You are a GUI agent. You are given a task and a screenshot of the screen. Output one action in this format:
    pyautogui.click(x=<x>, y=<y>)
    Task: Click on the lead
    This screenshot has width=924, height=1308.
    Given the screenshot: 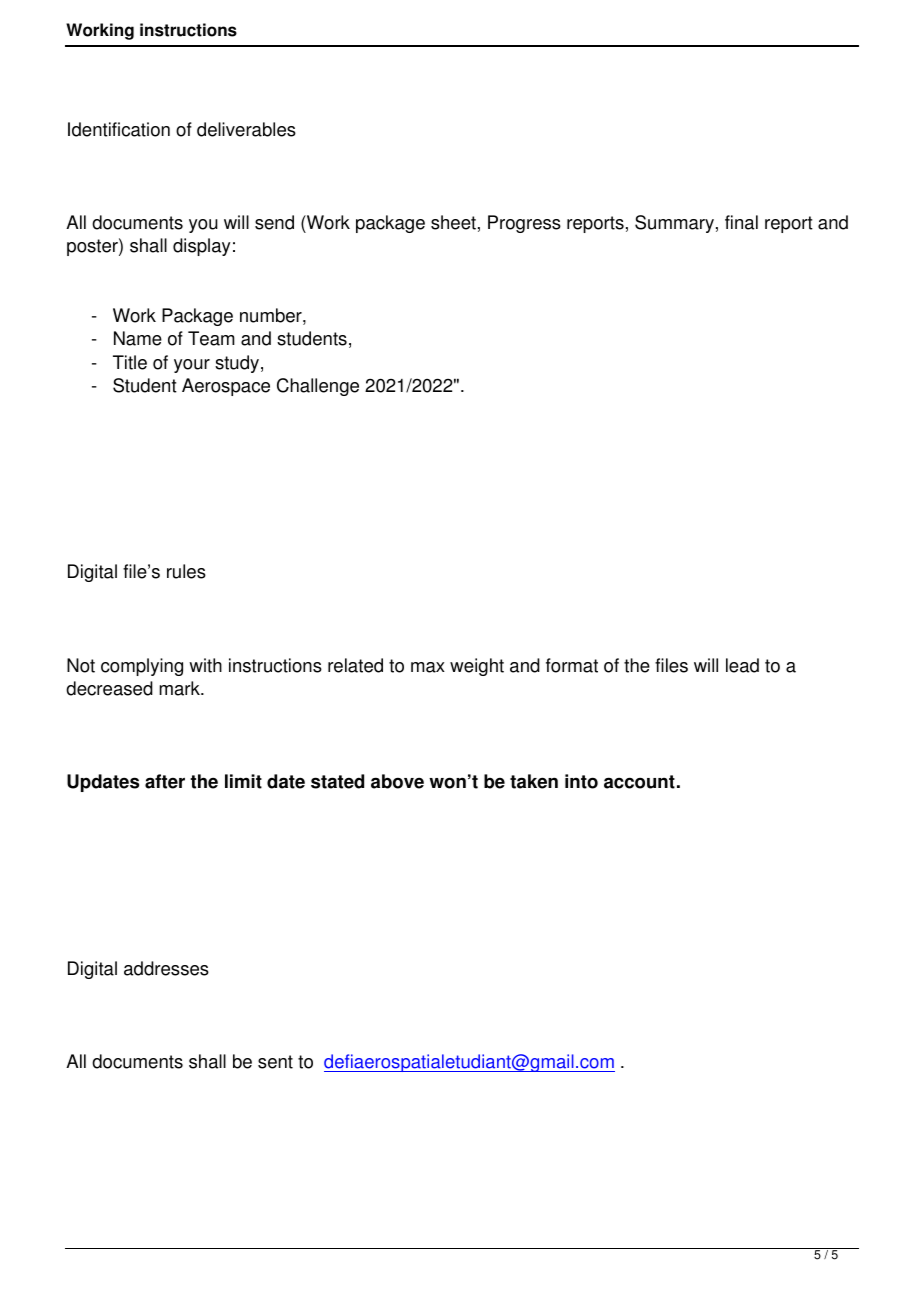 What is the action you would take?
    pyautogui.click(x=742, y=665)
